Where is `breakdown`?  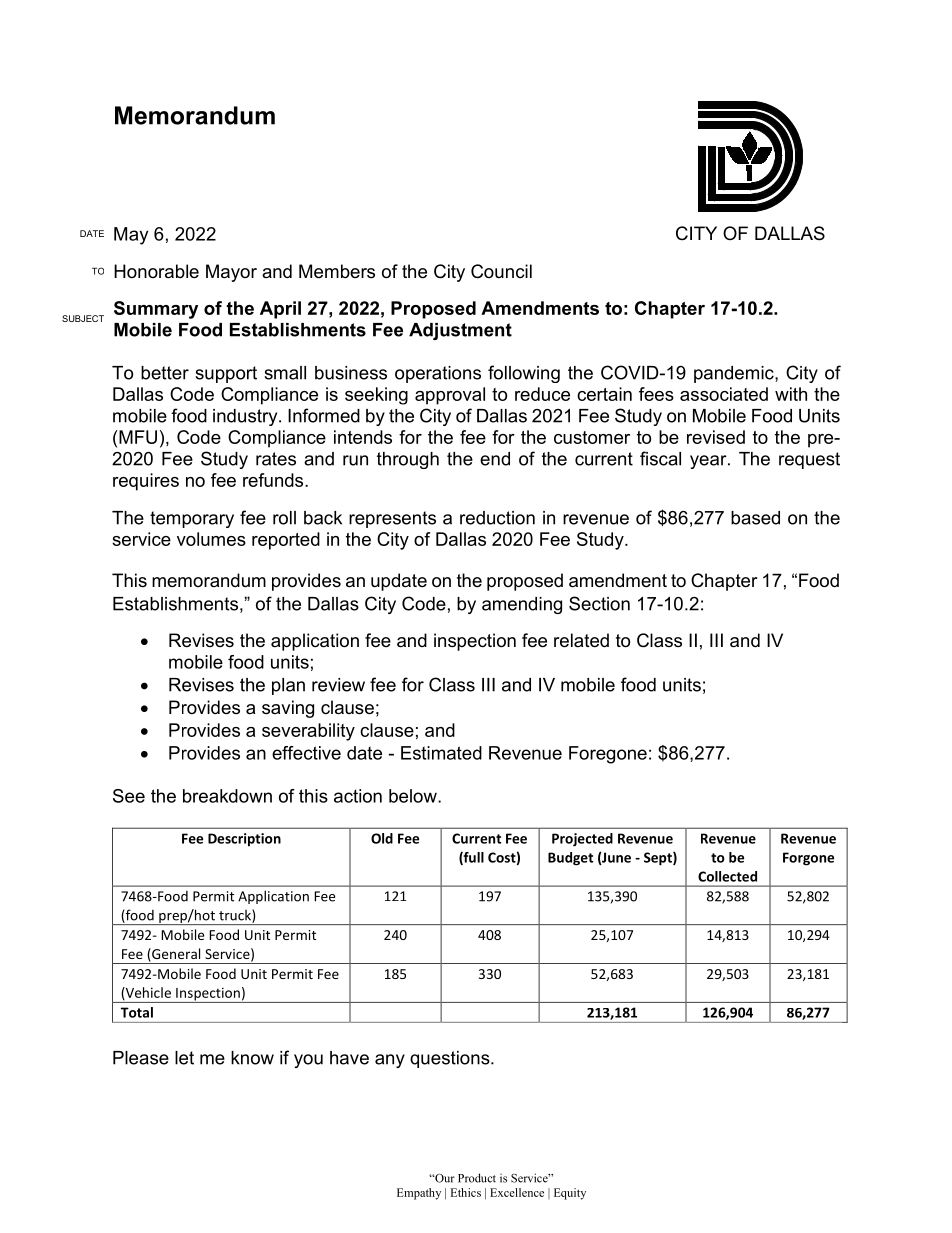
breakdown is located at coordinates (227, 796).
